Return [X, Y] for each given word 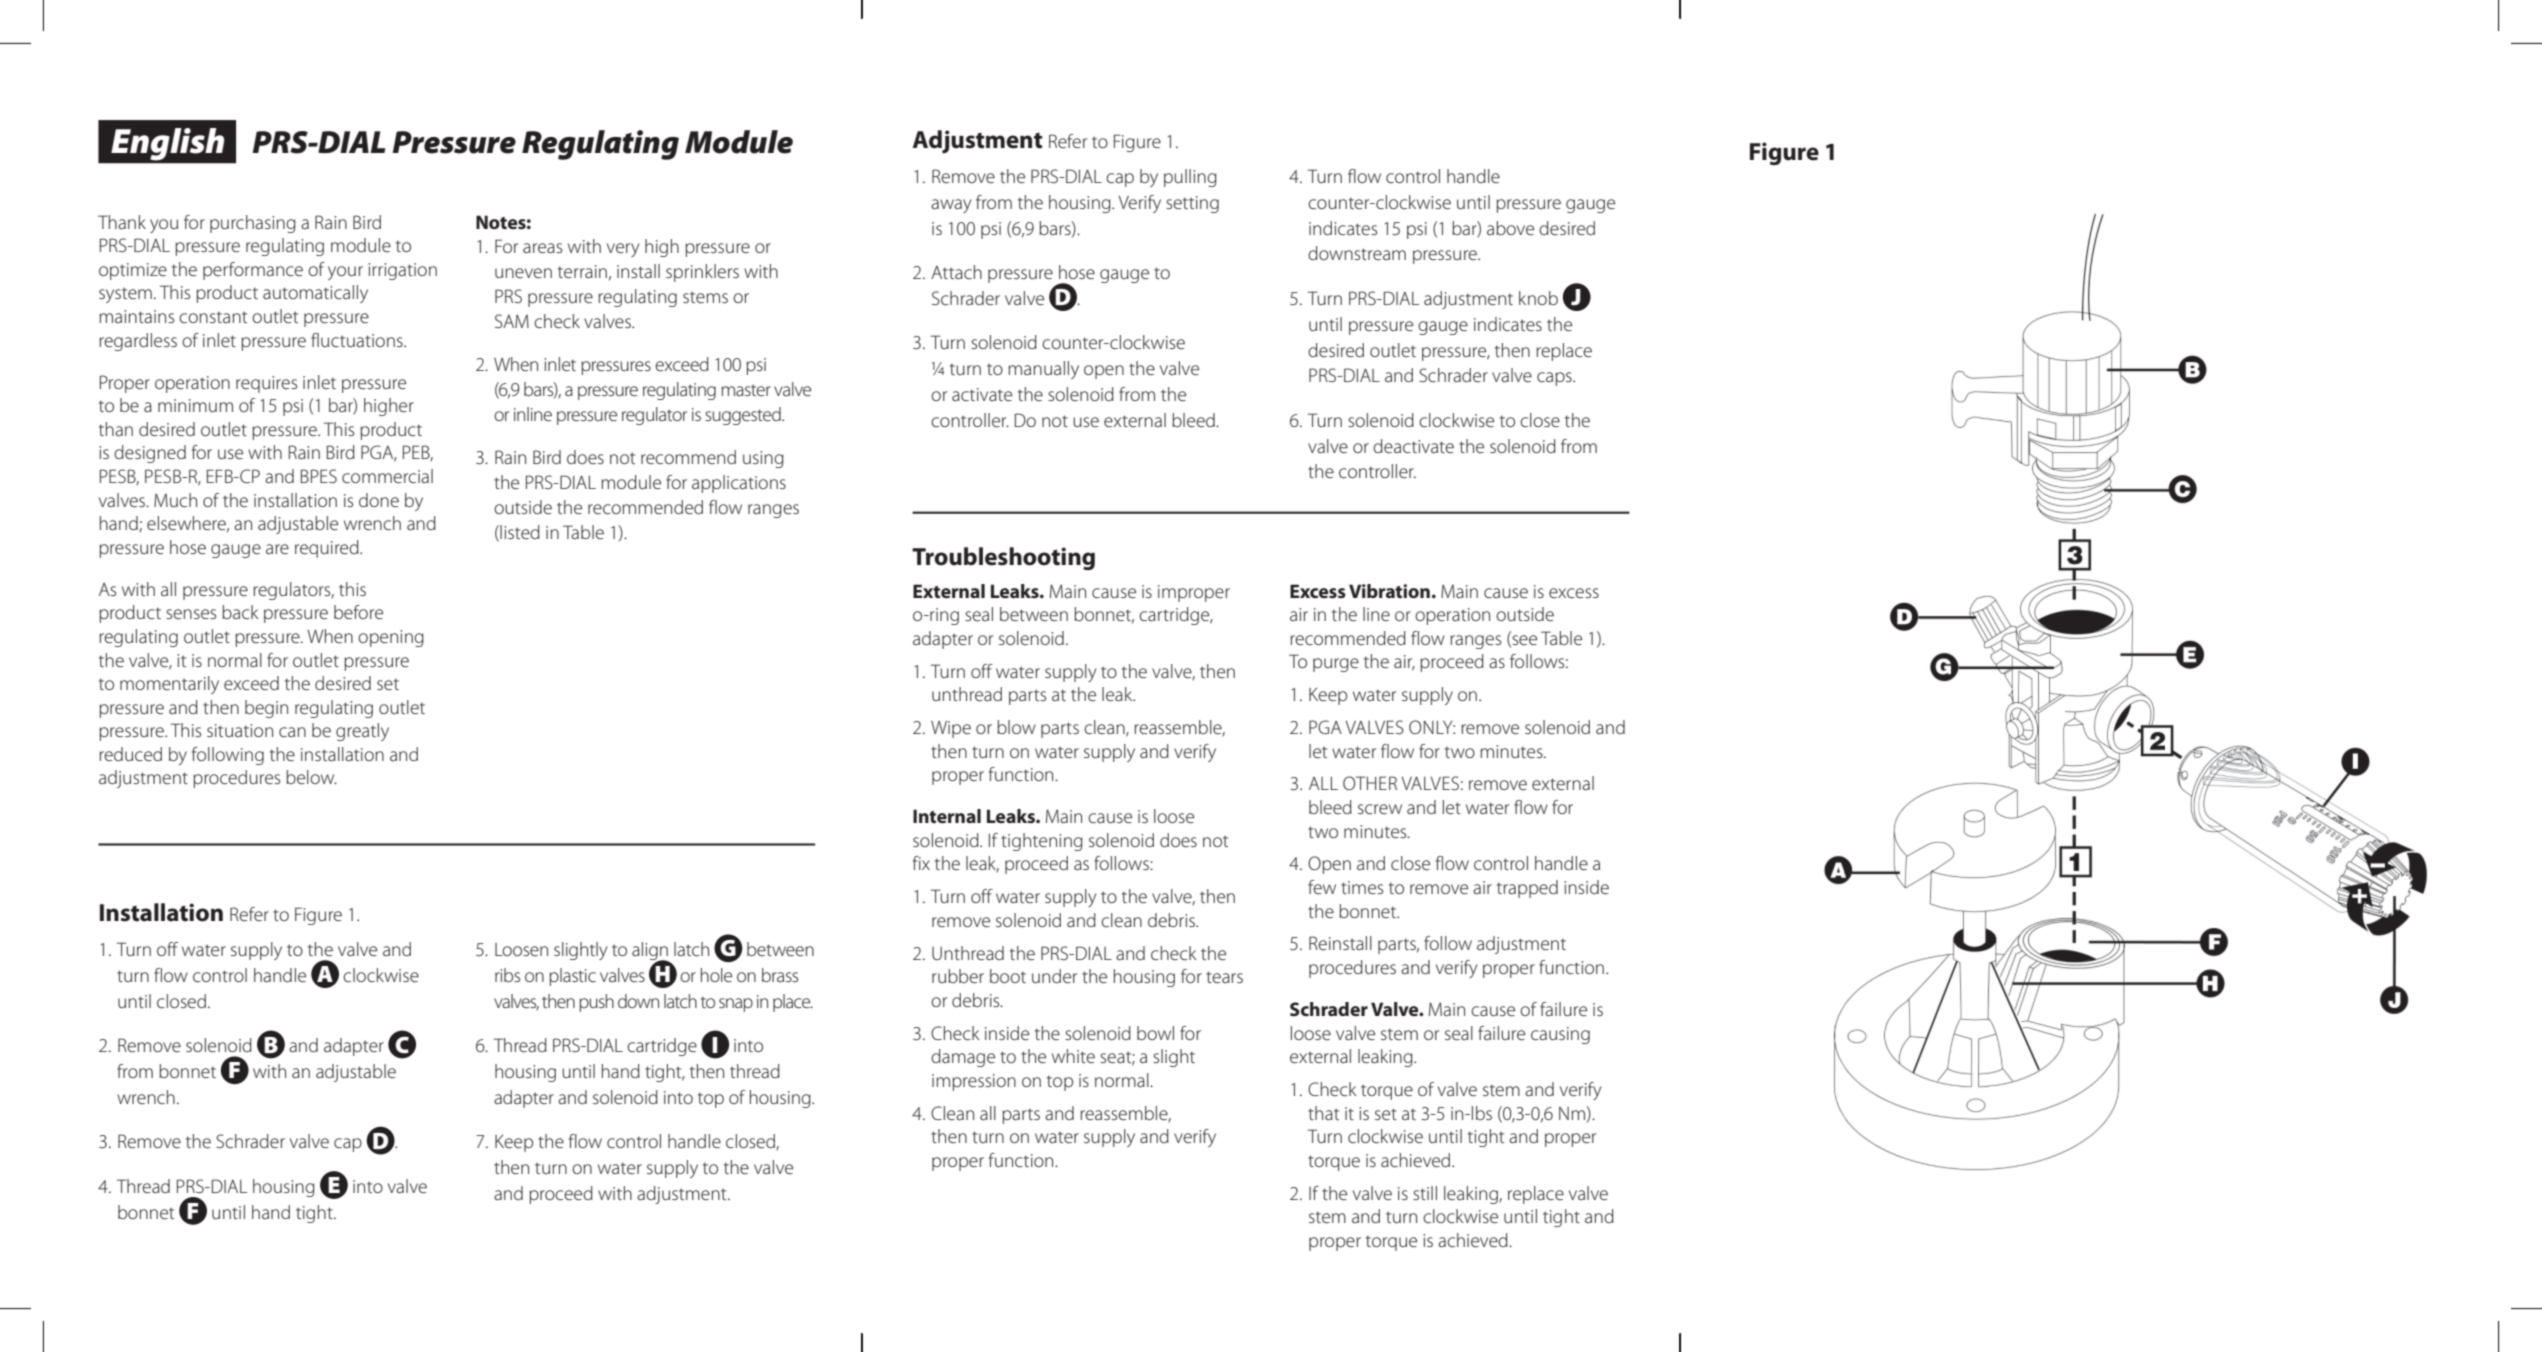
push [596, 1003]
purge [1336, 665]
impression [974, 1082]
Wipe [951, 729]
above [1510, 228]
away [951, 206]
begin [266, 709]
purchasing [253, 224]
